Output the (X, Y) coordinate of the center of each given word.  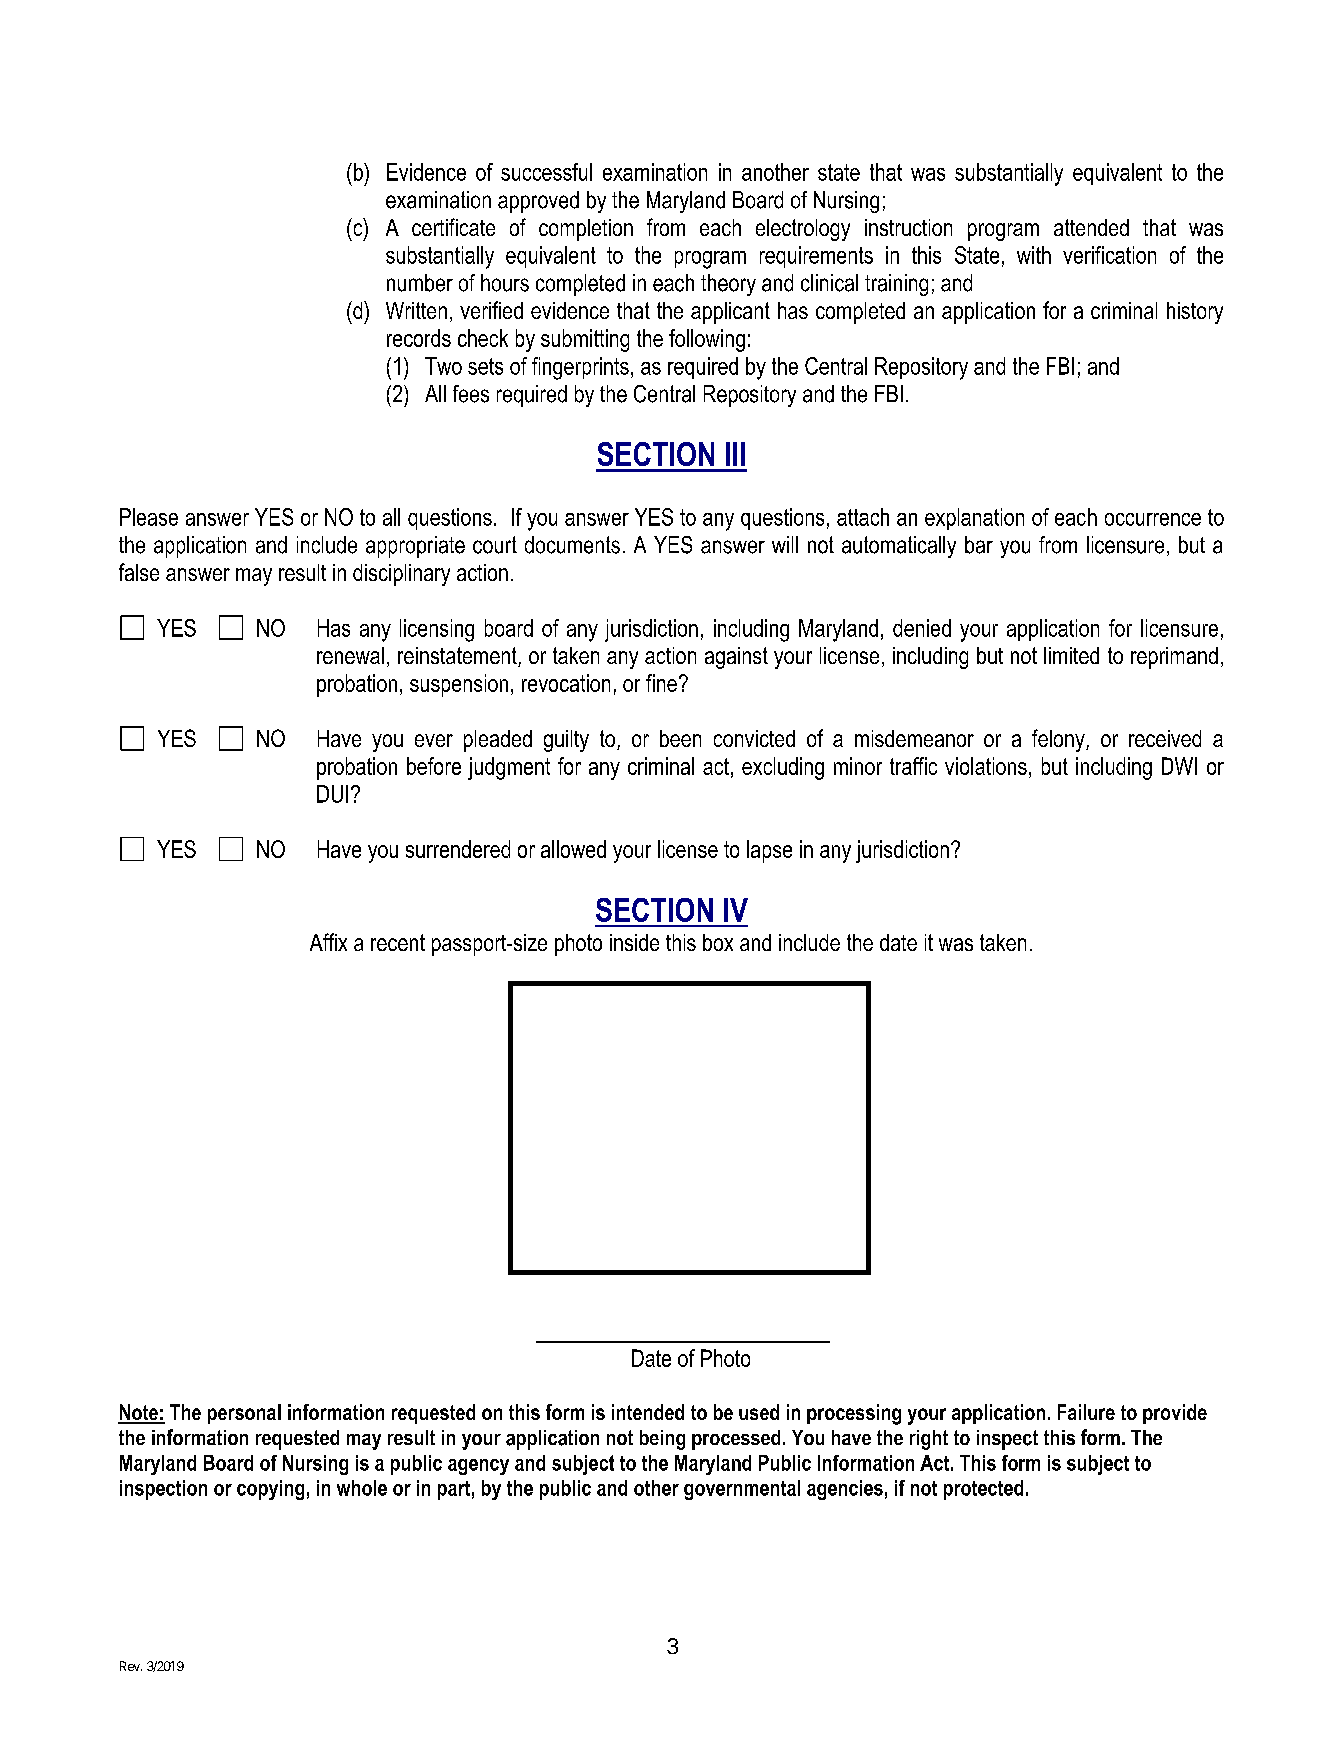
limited (1071, 655)
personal (244, 1414)
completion (586, 230)
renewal (350, 655)
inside (634, 942)
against (736, 658)
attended (1091, 227)
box (718, 942)
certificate (453, 227)
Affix (328, 942)
